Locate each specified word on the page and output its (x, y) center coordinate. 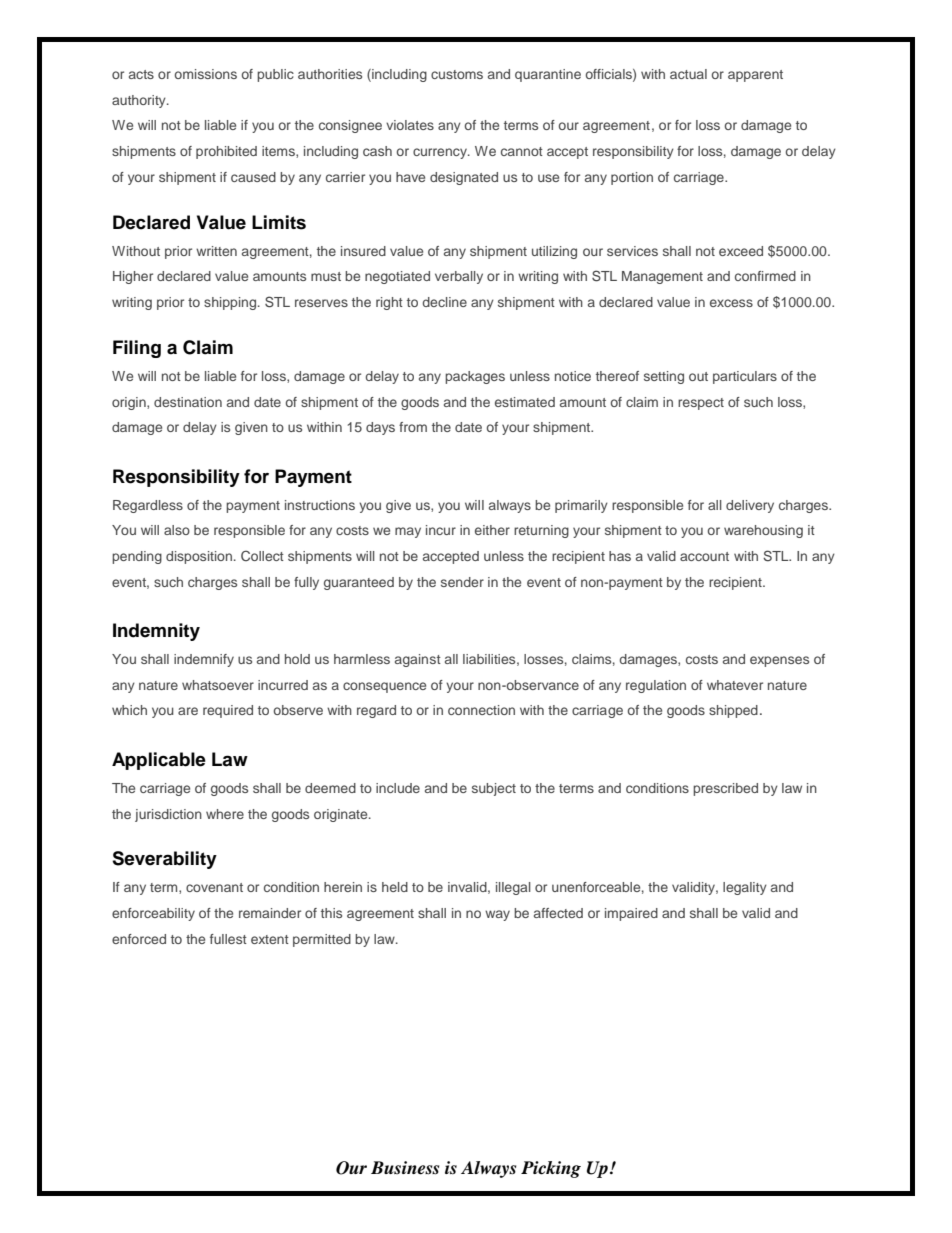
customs (457, 74)
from (413, 427)
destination (188, 402)
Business (405, 1168)
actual (688, 74)
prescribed (725, 789)
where (225, 814)
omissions (205, 74)
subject (494, 789)
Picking (551, 1169)
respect (701, 404)
